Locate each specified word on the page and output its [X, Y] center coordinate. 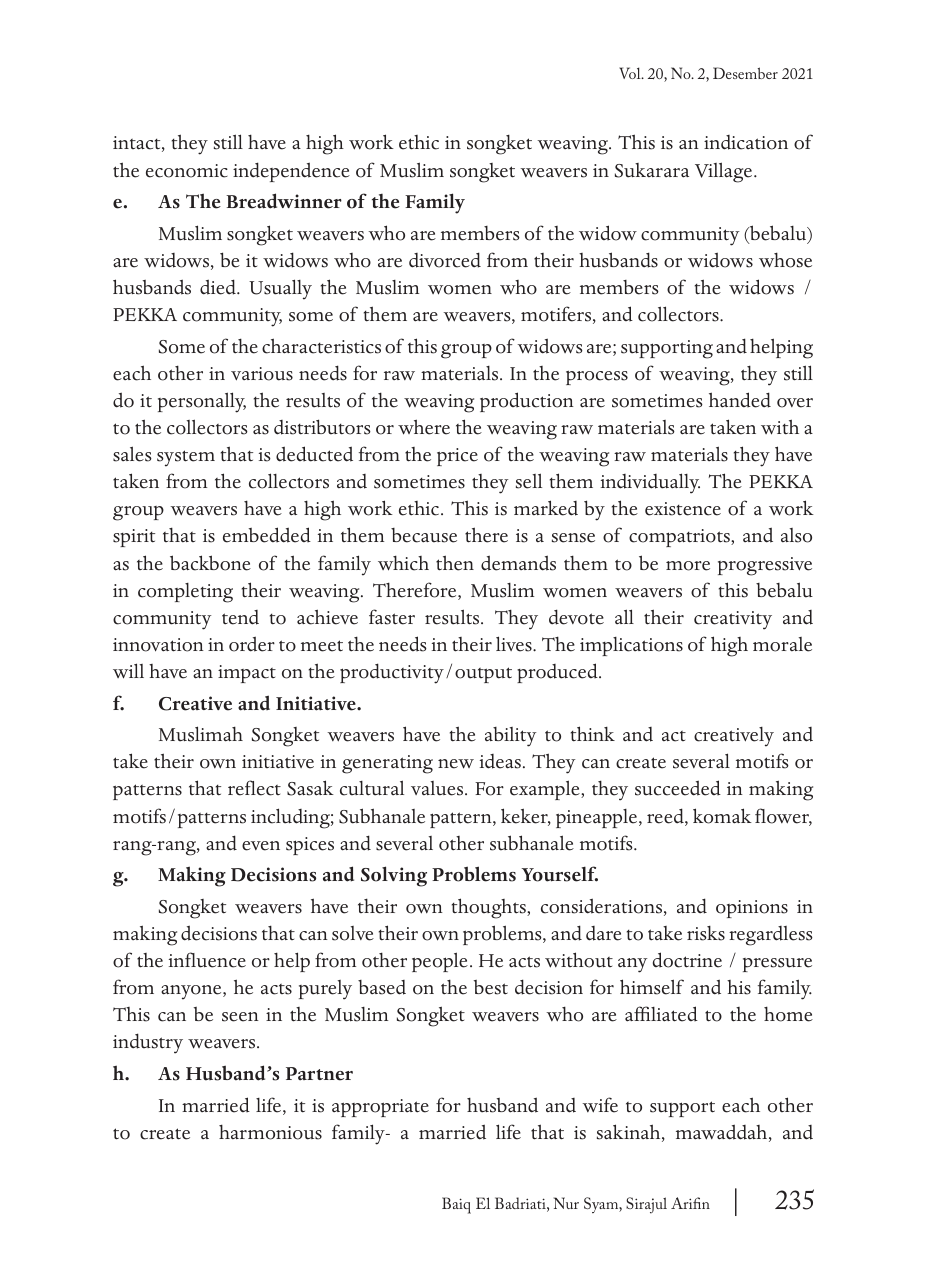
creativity [733, 620]
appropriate [380, 1108]
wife [600, 1105]
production [527, 402]
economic [187, 171]
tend [240, 617]
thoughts [490, 908]
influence [207, 960]
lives [515, 644]
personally [202, 402]
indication [746, 142]
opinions [752, 909]
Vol [631, 73]
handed [740, 400]
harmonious [270, 1132]
